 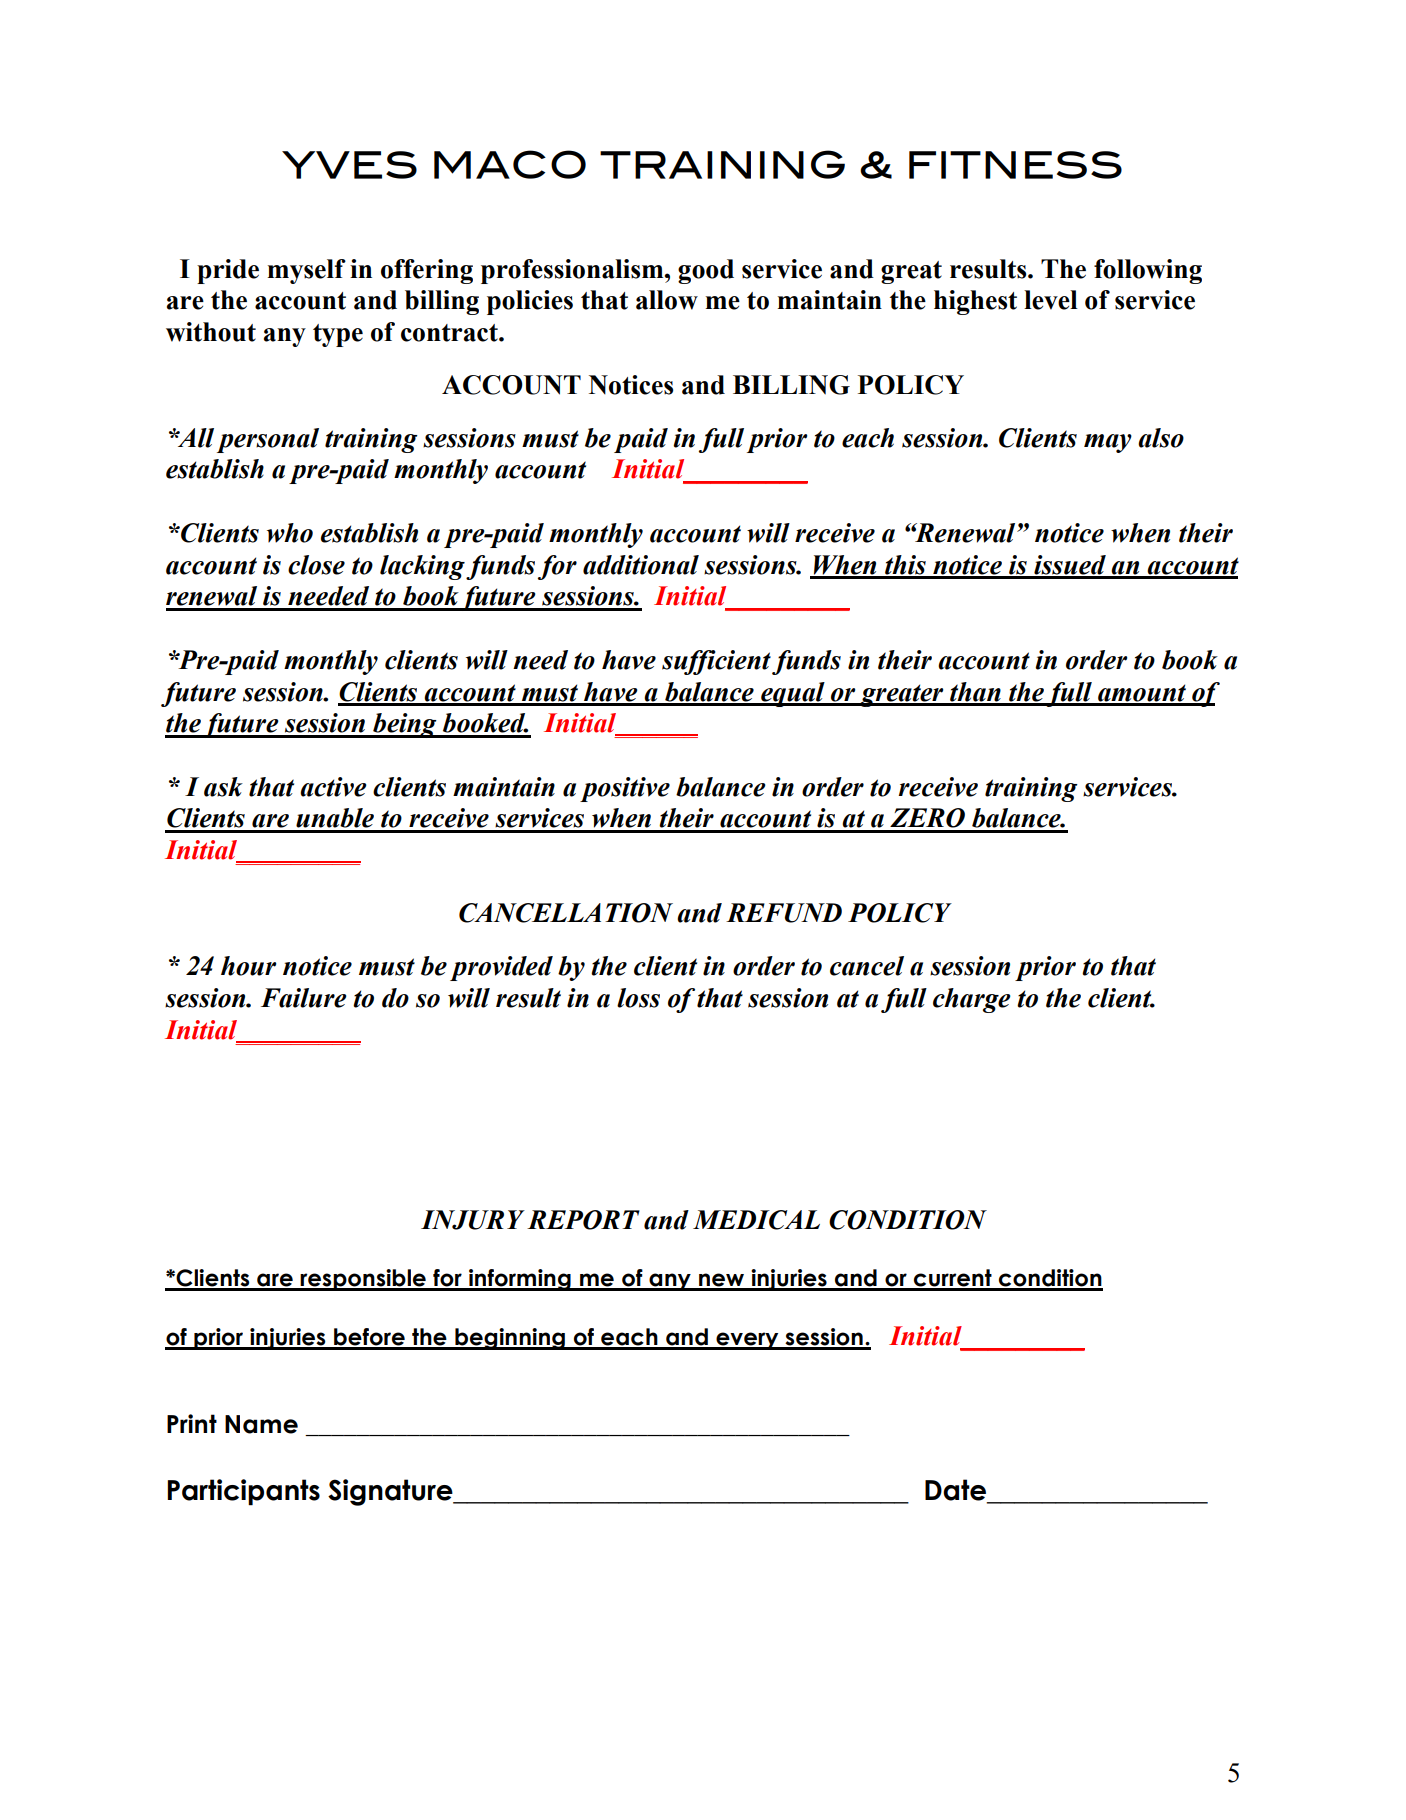 What do you see at coordinates (473, 1220) in the image?
I see `INJURY` at bounding box center [473, 1220].
